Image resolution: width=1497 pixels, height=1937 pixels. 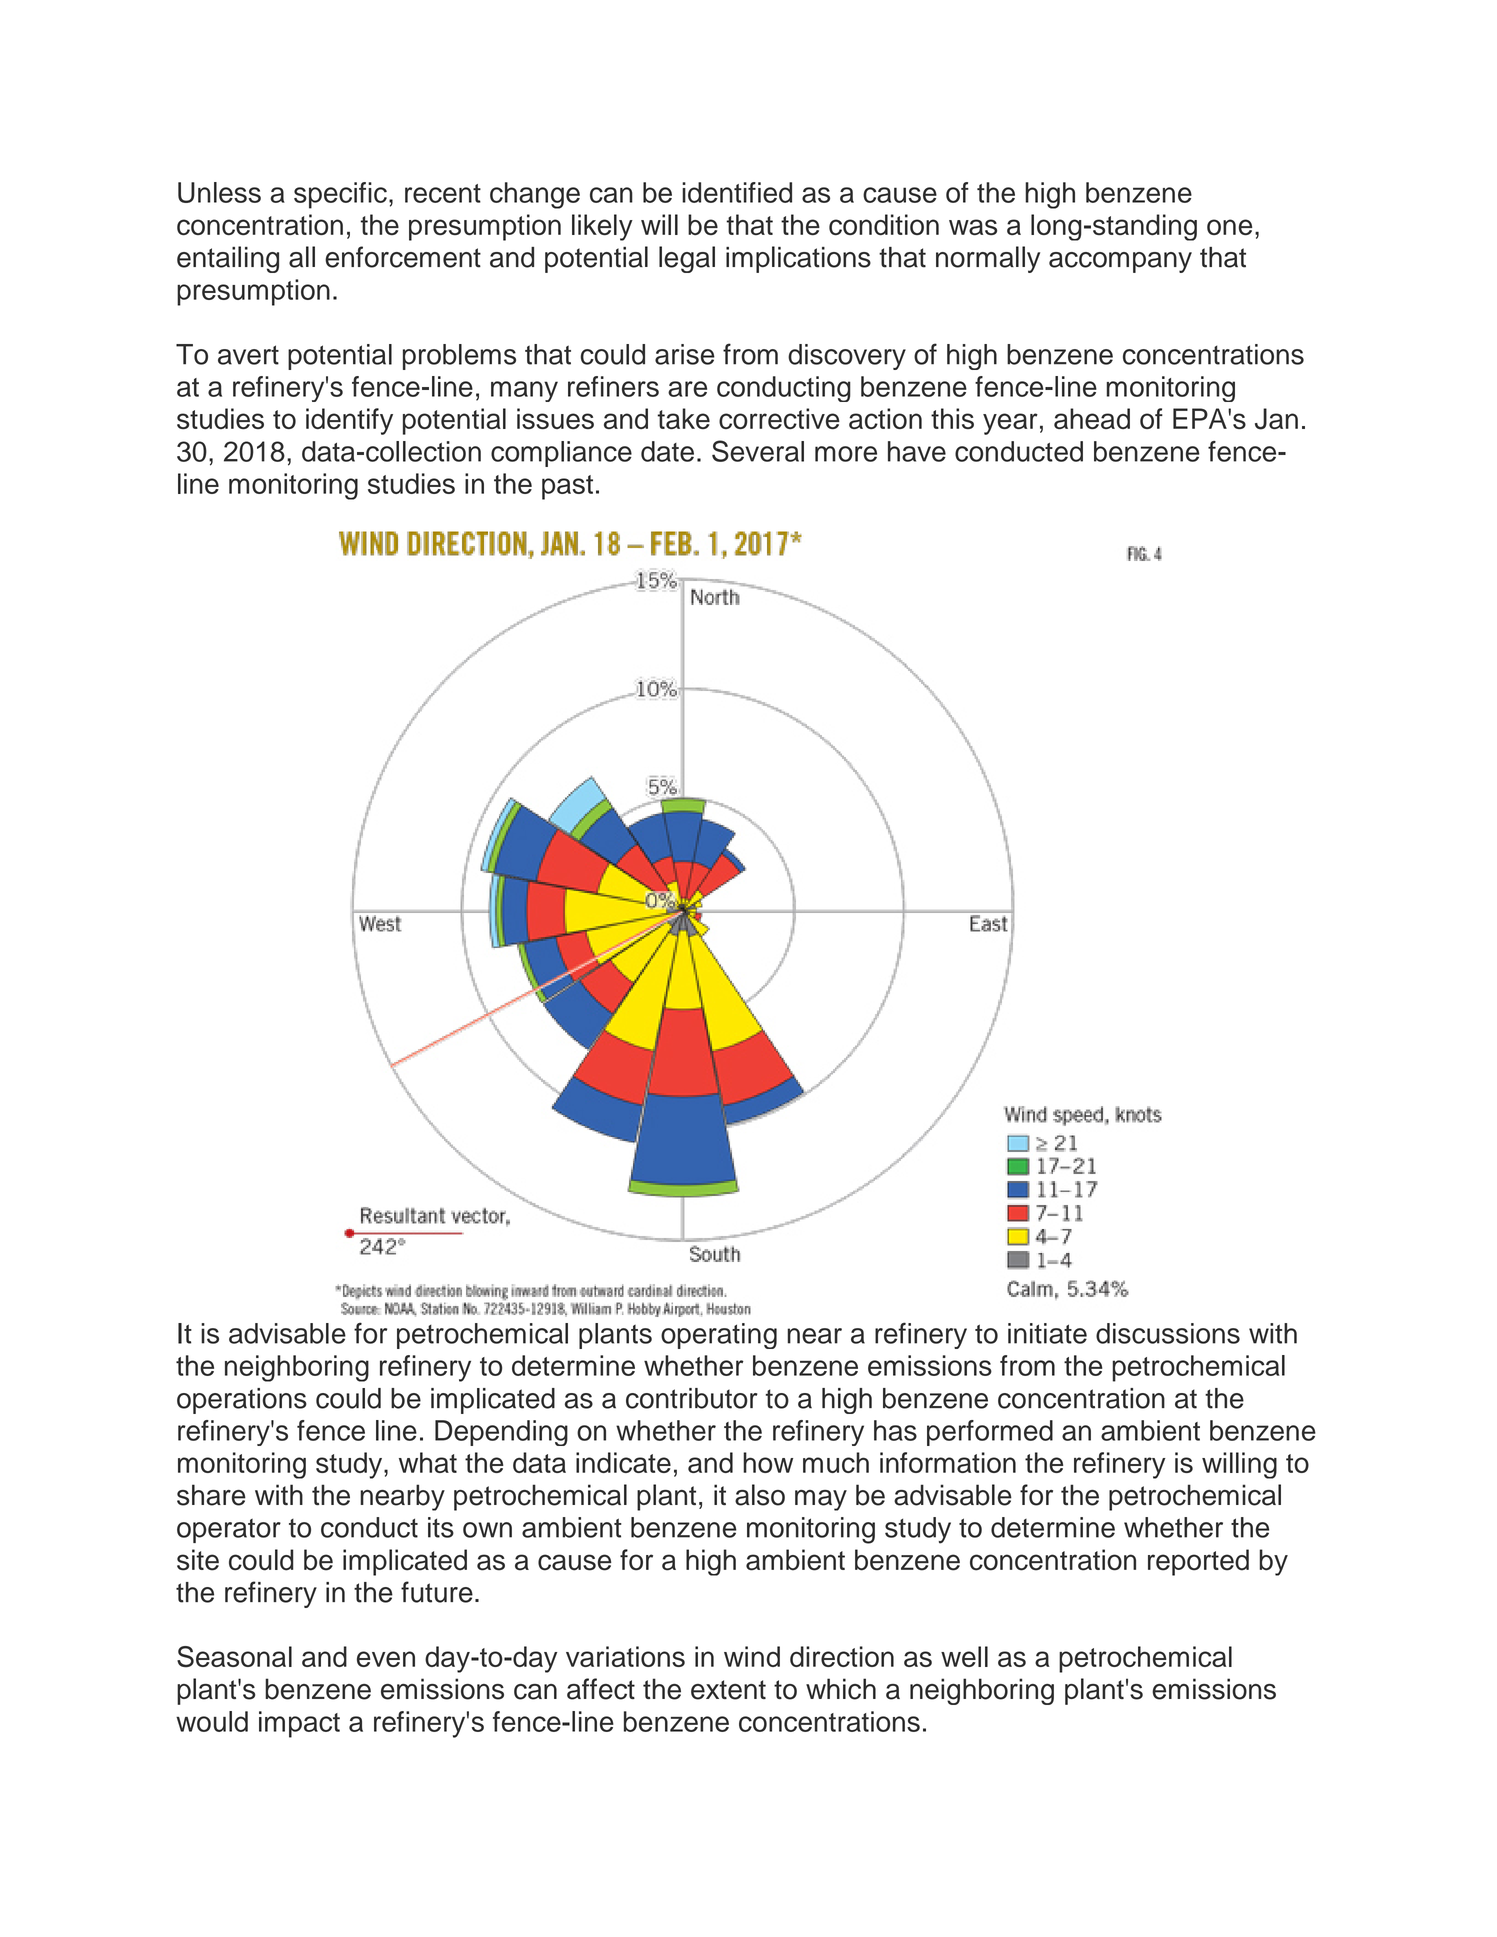 I want to click on operating, so click(x=719, y=1336).
